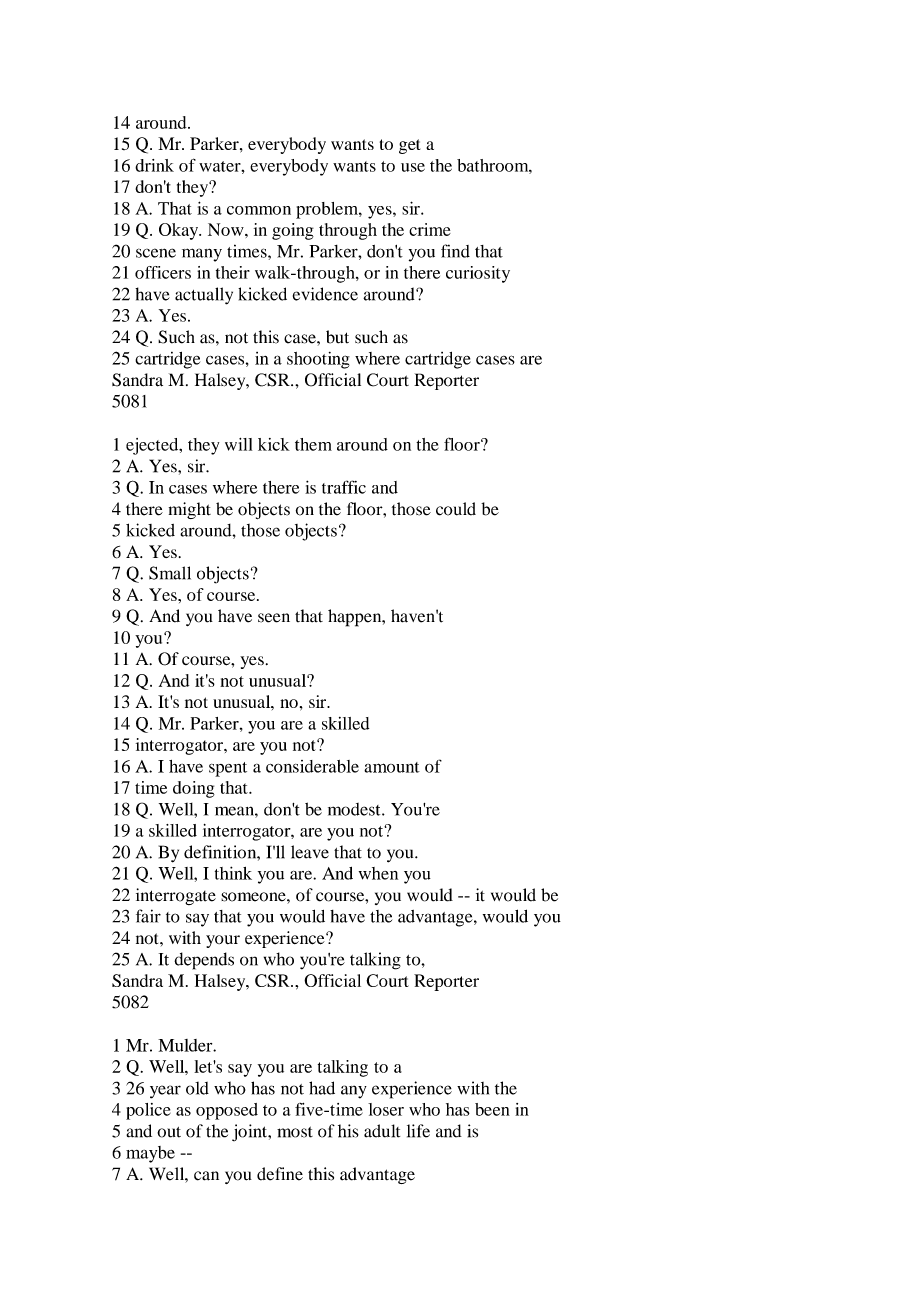 The height and width of the screenshot is (1308, 924). Describe the element at coordinates (312, 766) in the screenshot. I see `considerable` at that location.
